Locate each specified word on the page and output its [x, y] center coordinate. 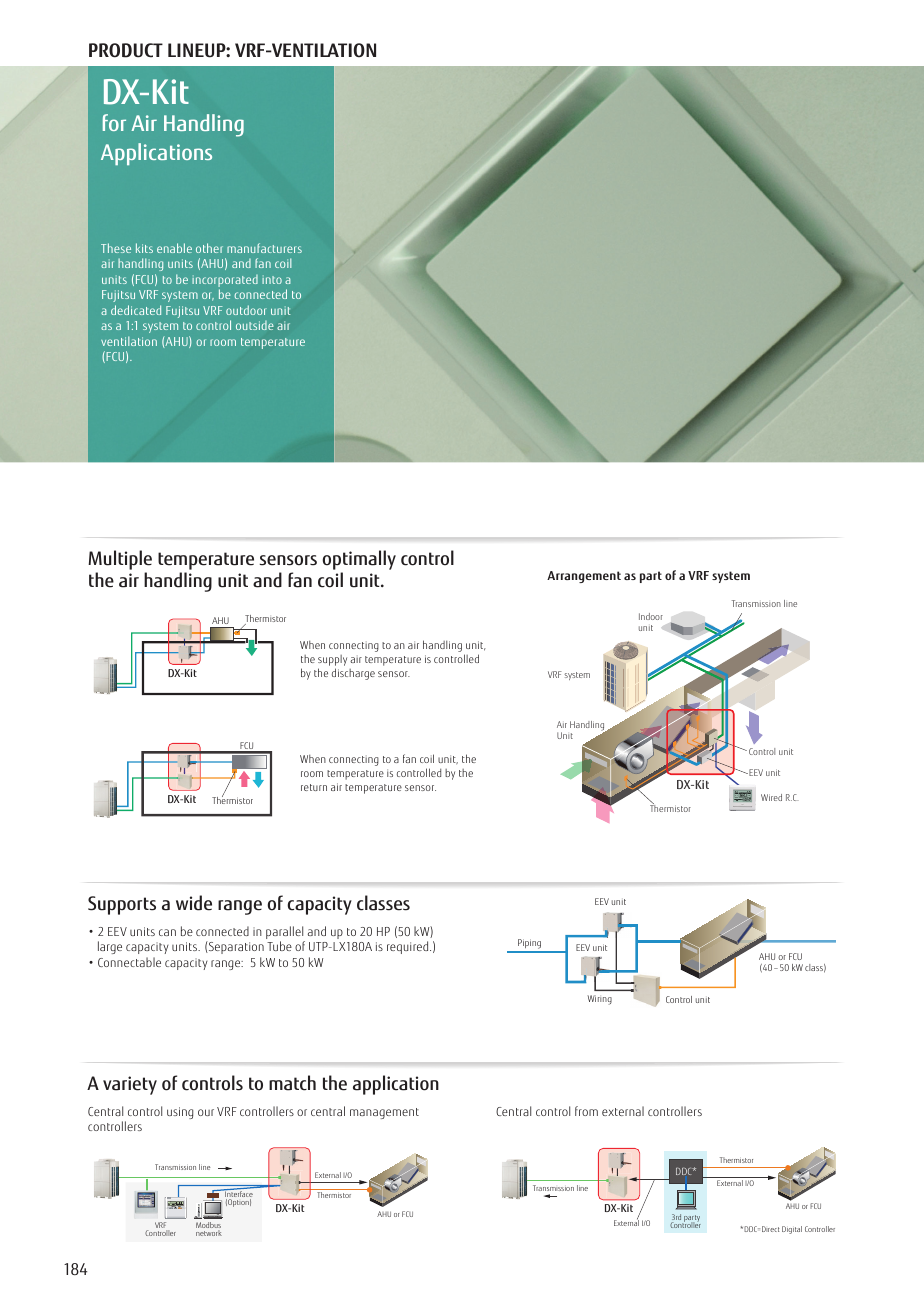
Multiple [120, 561]
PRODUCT [126, 50]
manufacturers [264, 248]
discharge [353, 674]
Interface [238, 1195]
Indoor [651, 616]
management [384, 1113]
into [272, 279]
